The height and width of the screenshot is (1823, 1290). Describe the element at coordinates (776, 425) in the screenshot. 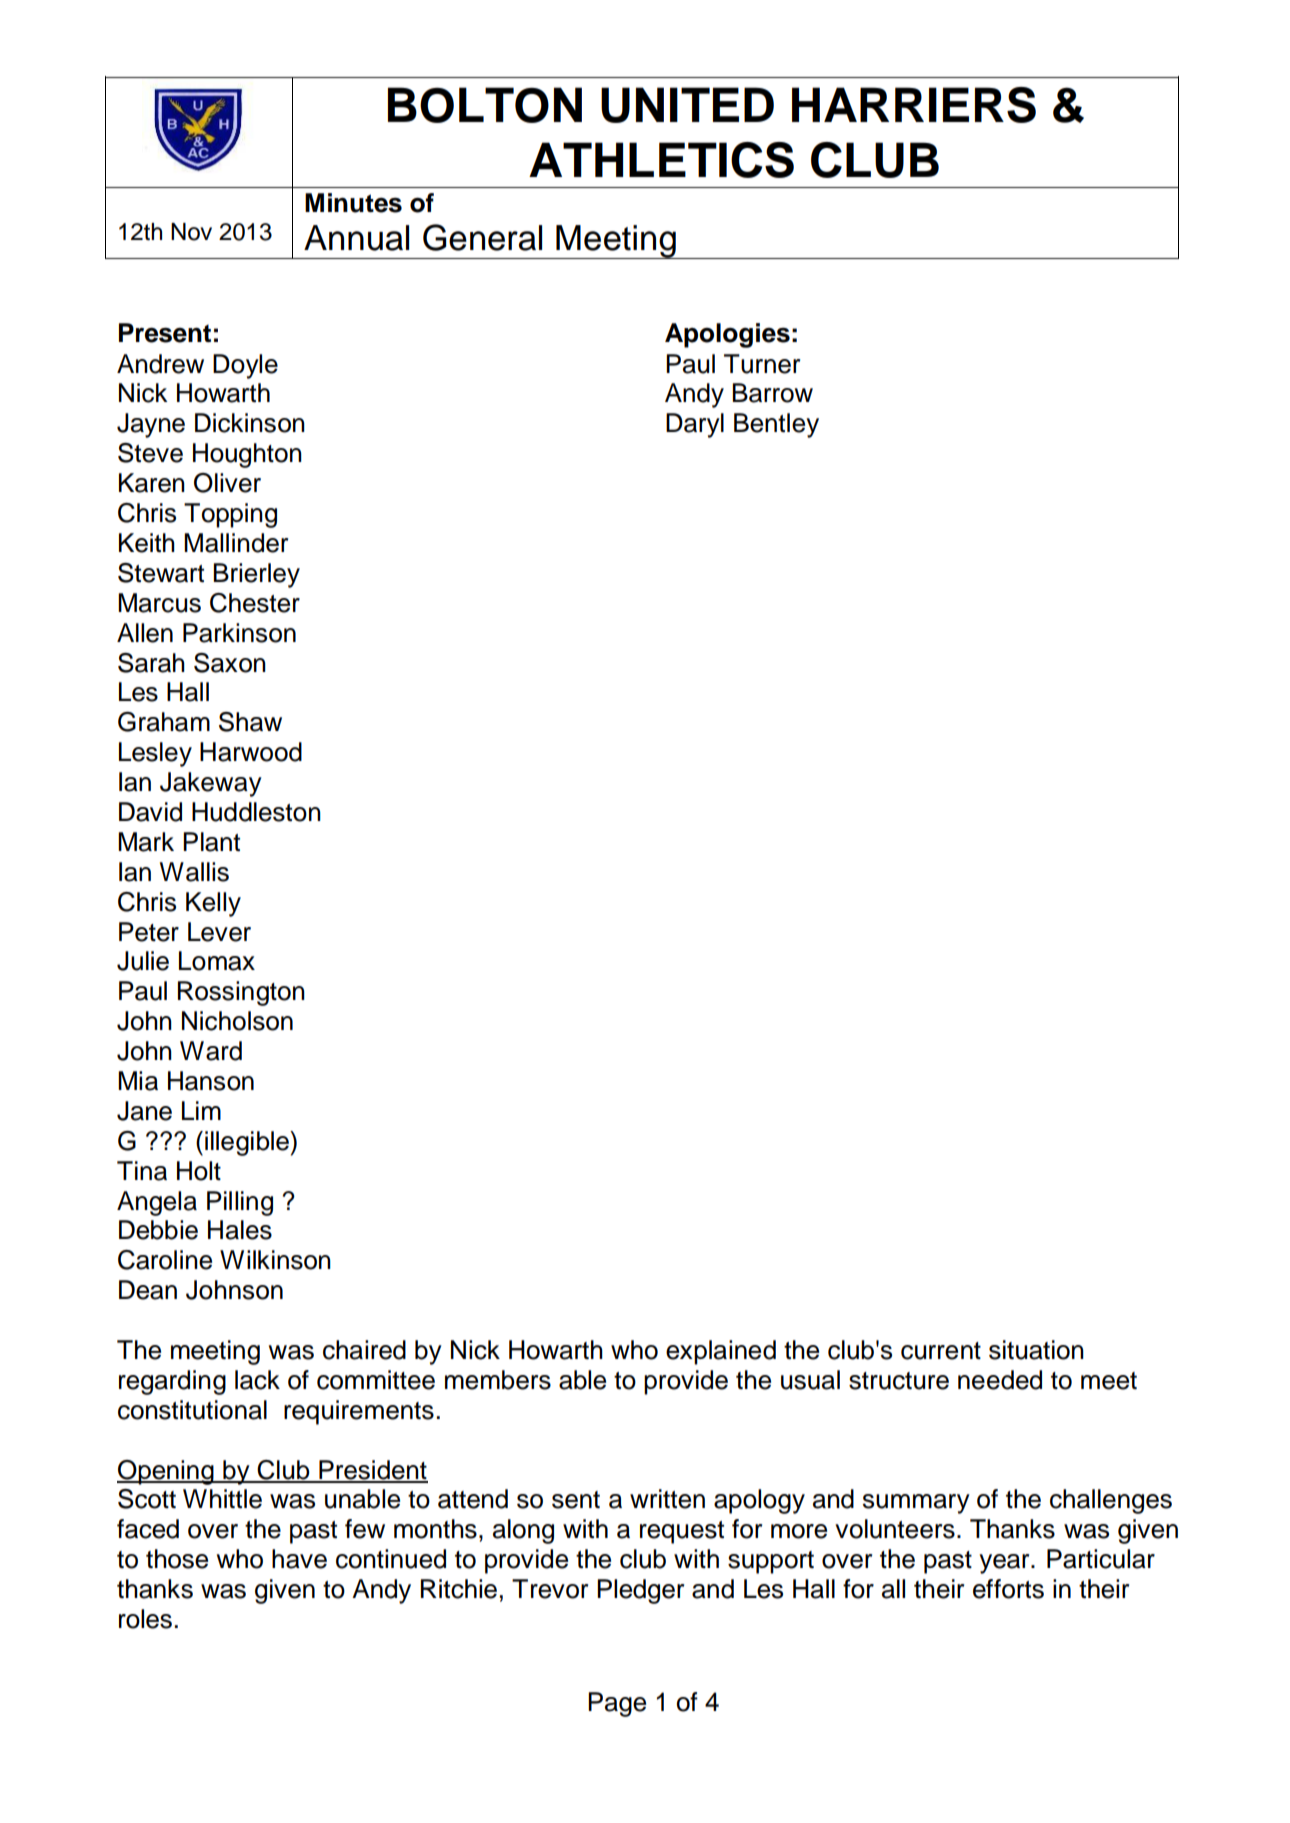

I see `Bentley` at that location.
